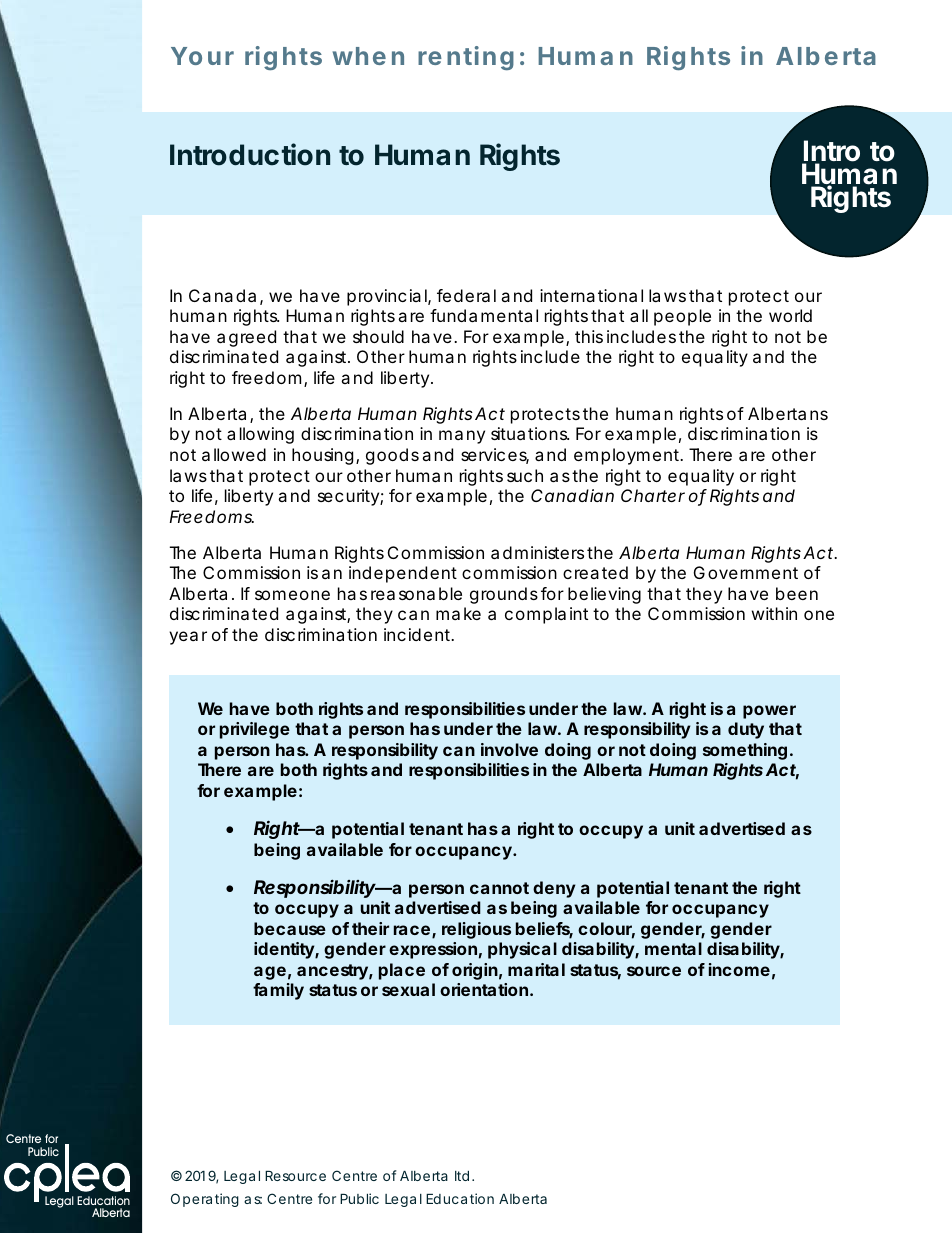 The width and height of the document is (952, 1233). What do you see at coordinates (292, 595) in the document?
I see `someone` at bounding box center [292, 595].
